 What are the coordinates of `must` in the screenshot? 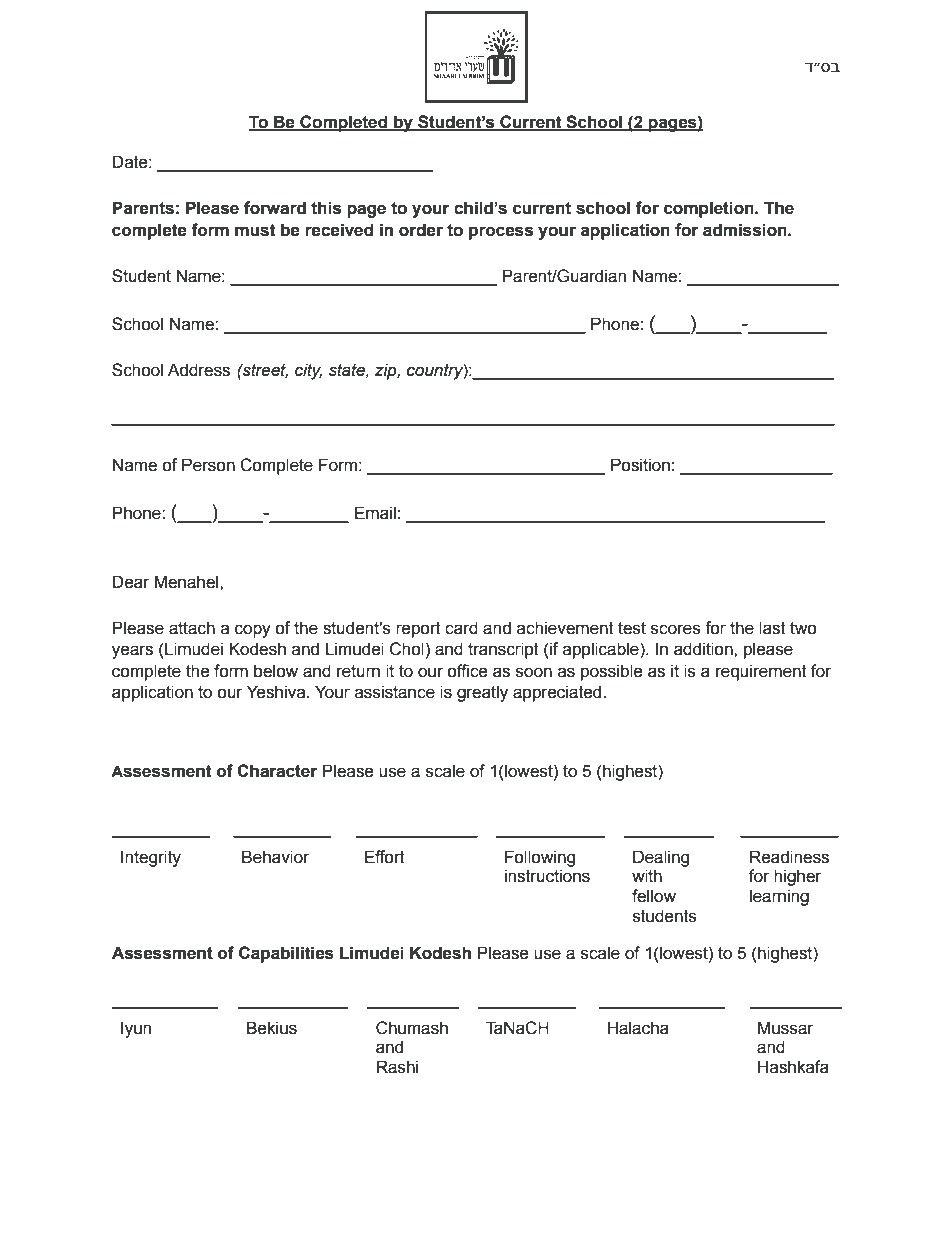 It's located at (255, 230).
